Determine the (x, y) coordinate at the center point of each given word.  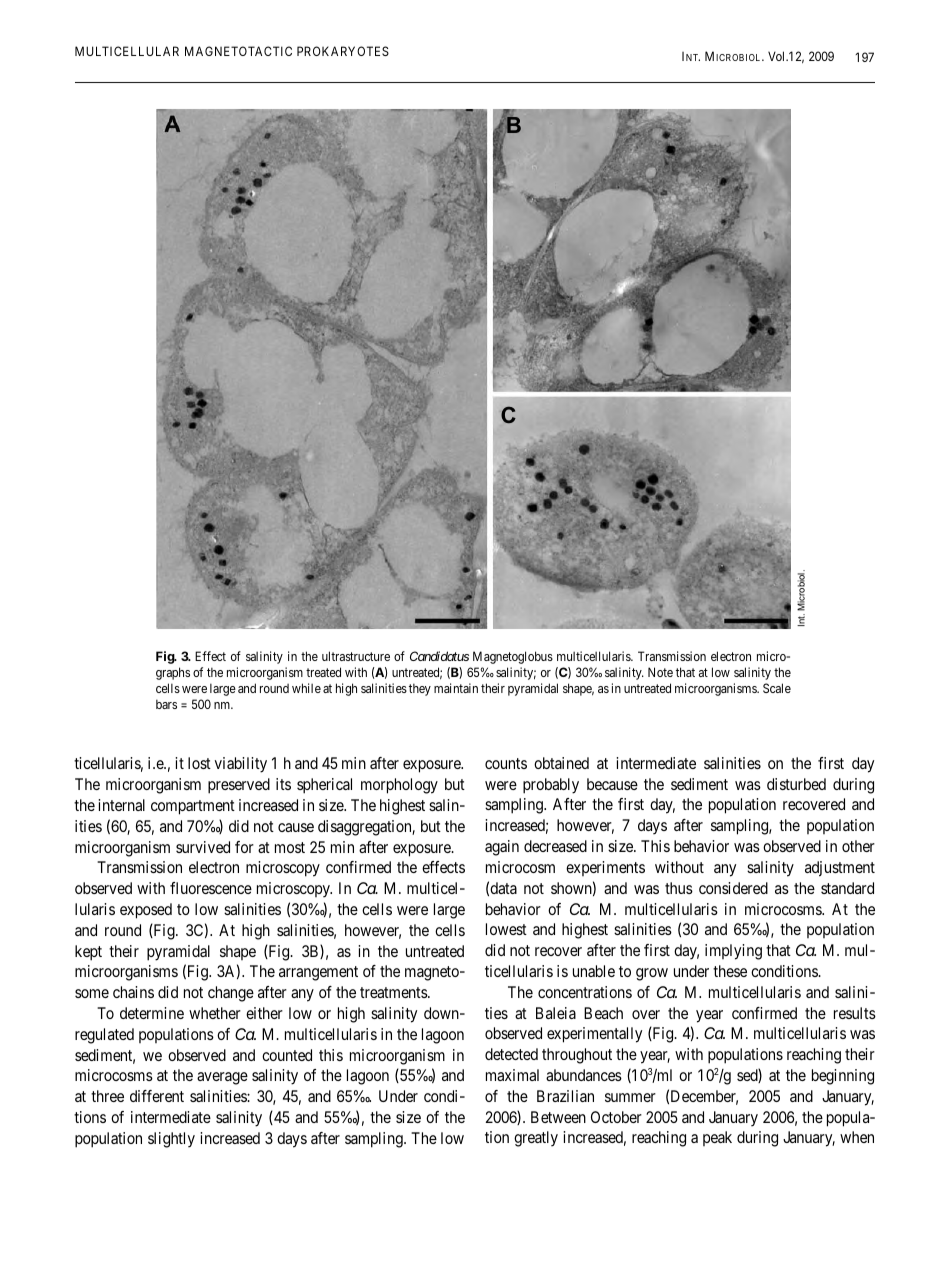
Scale (777, 688)
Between (558, 1117)
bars (166, 704)
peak (717, 1138)
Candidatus (439, 656)
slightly (171, 1140)
